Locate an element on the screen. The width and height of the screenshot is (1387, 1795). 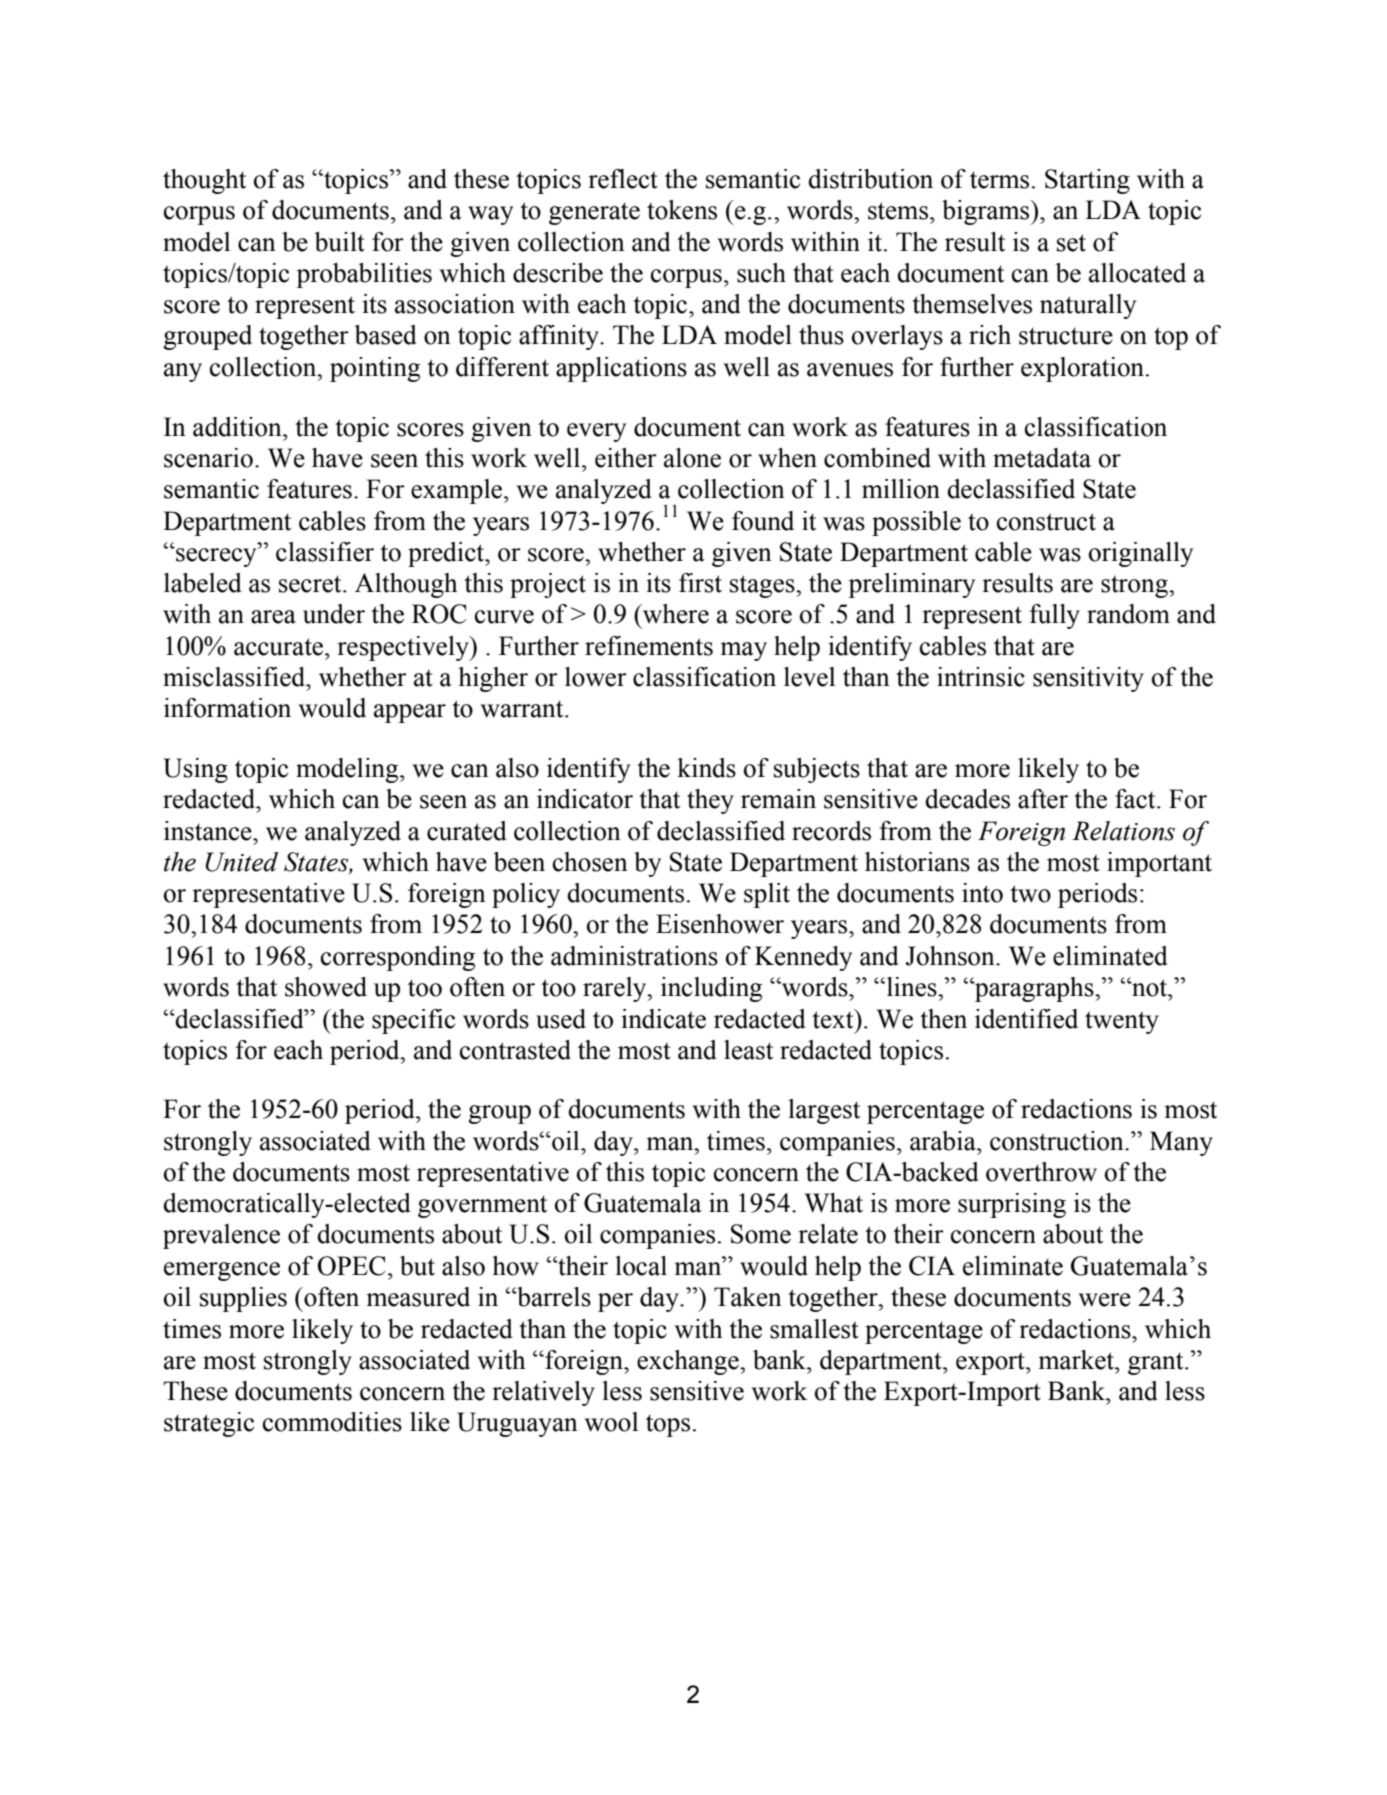
after is located at coordinates (1043, 799).
